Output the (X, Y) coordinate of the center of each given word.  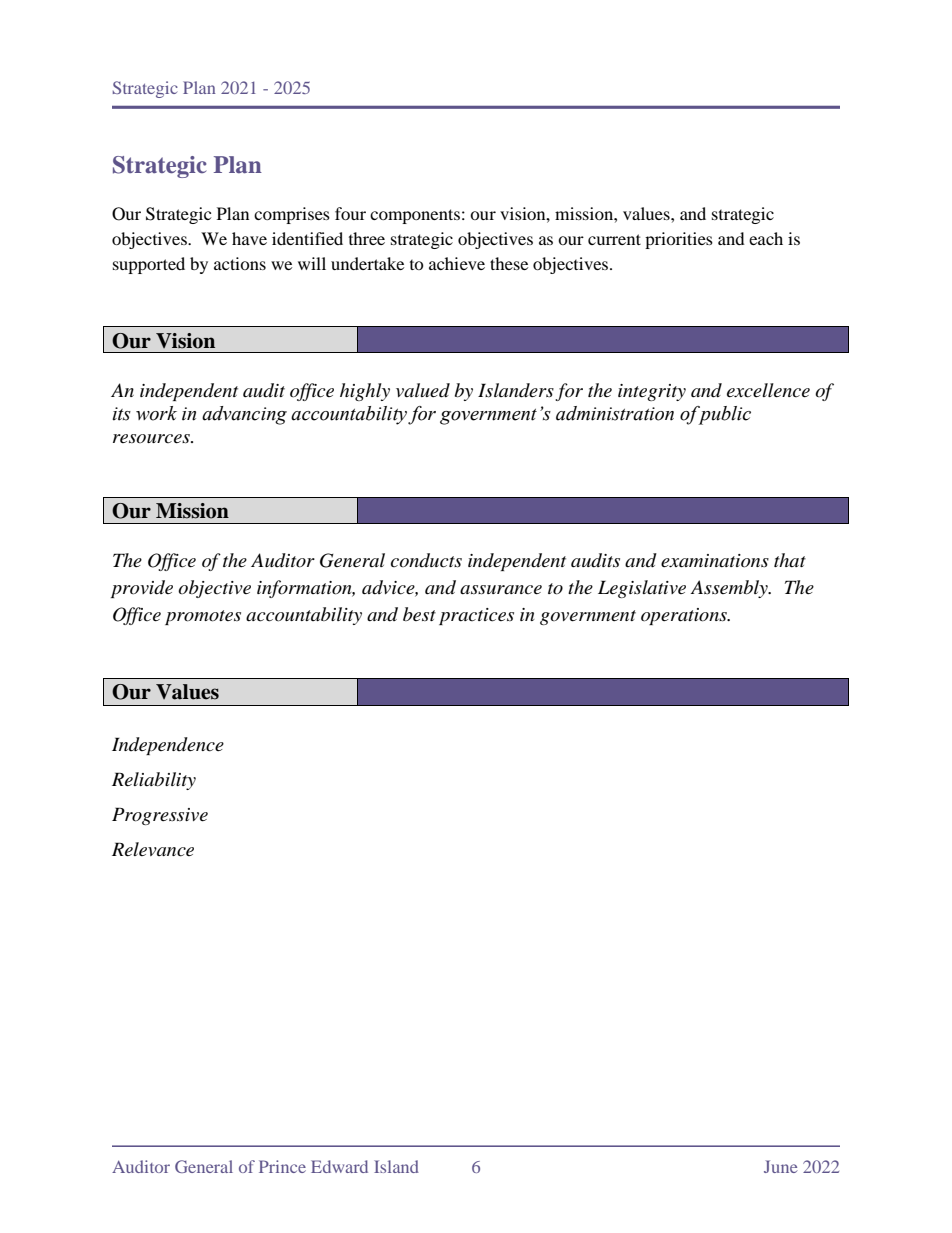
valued (423, 390)
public (723, 415)
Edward (339, 1166)
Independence (168, 746)
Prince (282, 1166)
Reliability (154, 781)
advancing (244, 415)
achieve (457, 263)
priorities (679, 240)
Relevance (153, 849)
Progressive (160, 816)
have (249, 238)
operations (685, 616)
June (781, 1166)
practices (476, 616)
